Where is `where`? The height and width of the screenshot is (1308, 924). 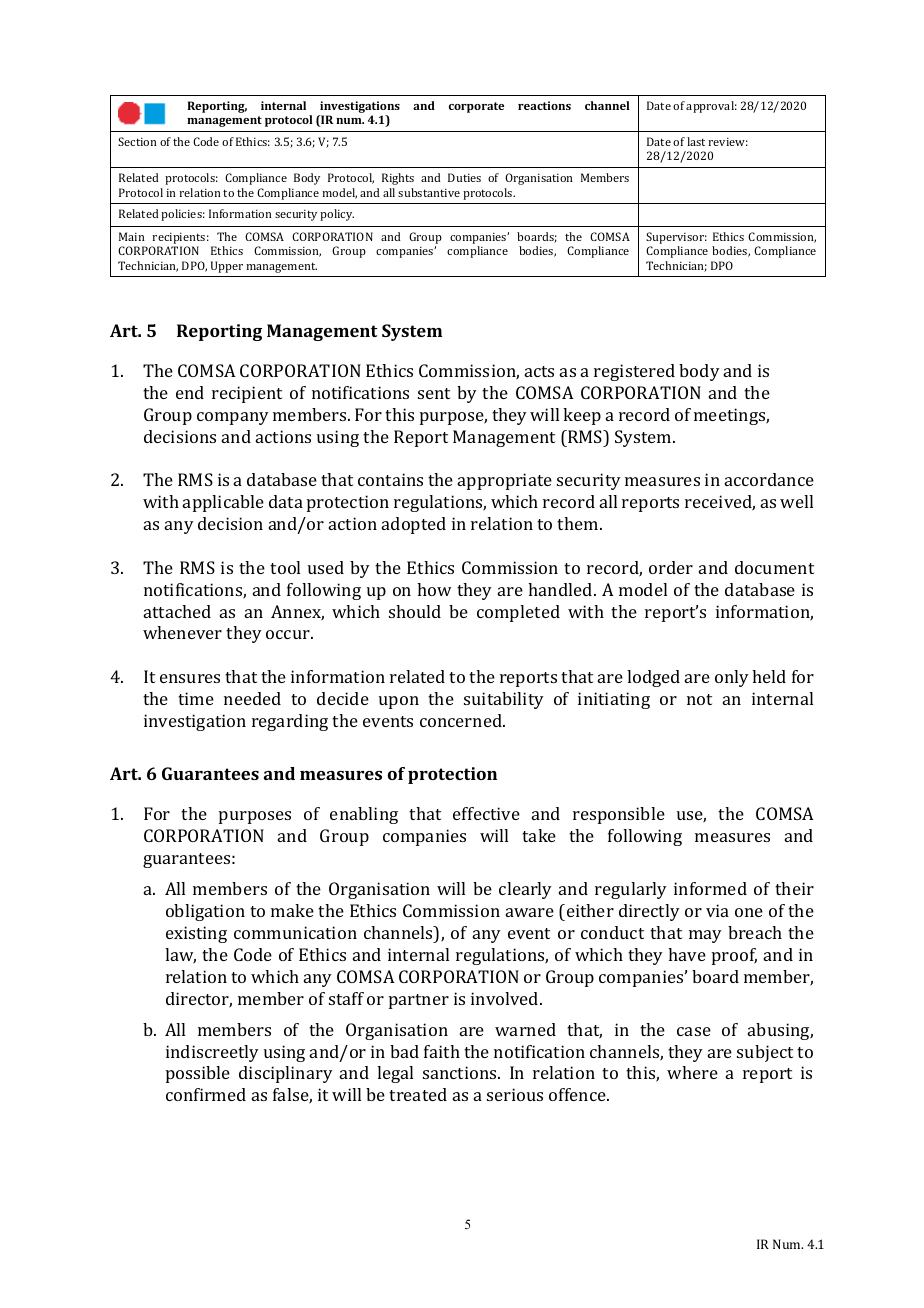
where is located at coordinates (692, 1072).
